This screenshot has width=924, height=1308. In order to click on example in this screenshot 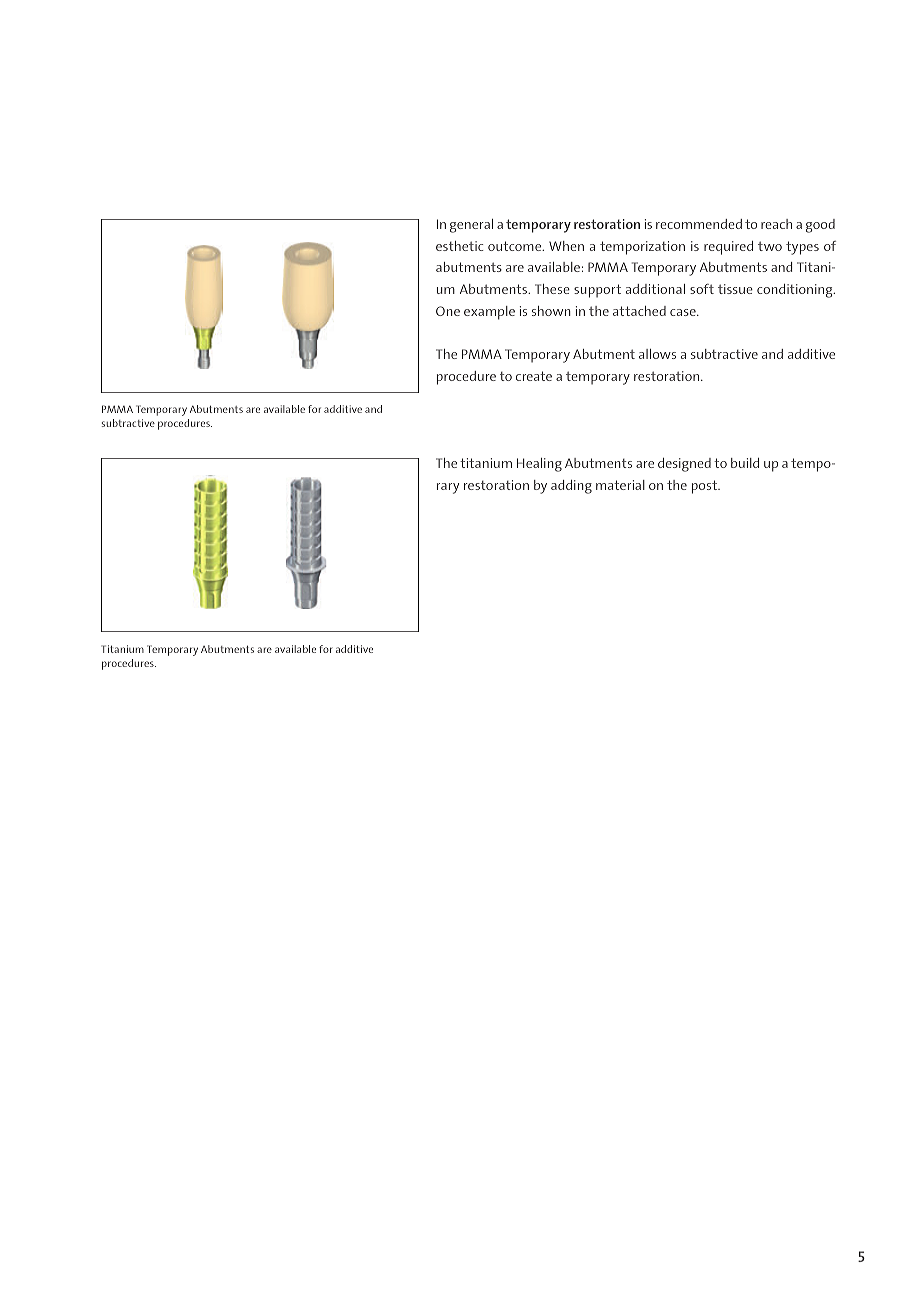, I will do `click(489, 313)`.
